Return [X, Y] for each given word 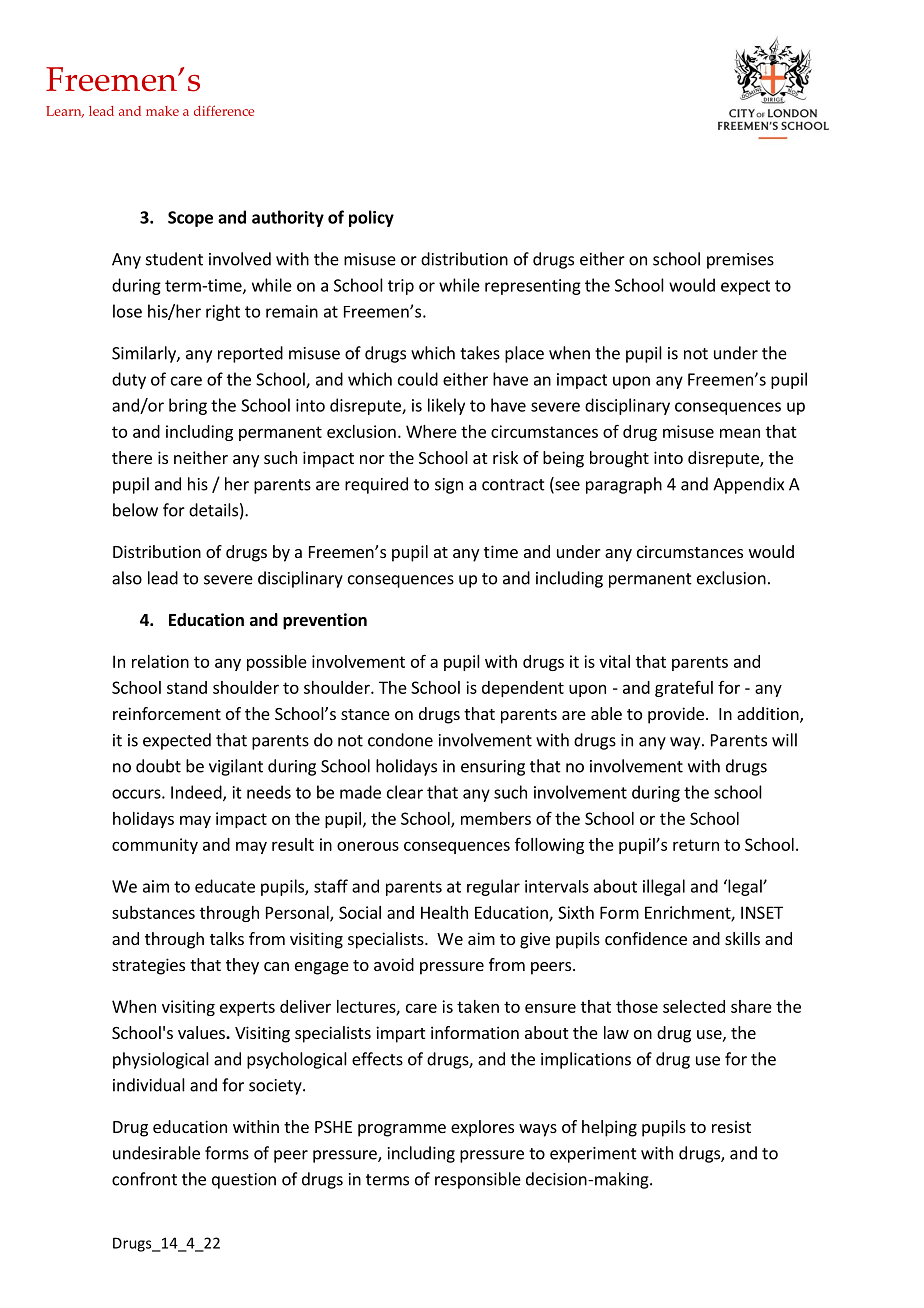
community [155, 846]
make [162, 111]
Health [444, 912]
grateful [684, 689]
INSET [762, 912]
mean [740, 433]
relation [160, 661]
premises [740, 261]
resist [731, 1126]
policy [371, 218]
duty [129, 380]
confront [144, 1179]
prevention [325, 621]
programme [402, 1130]
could [418, 379]
